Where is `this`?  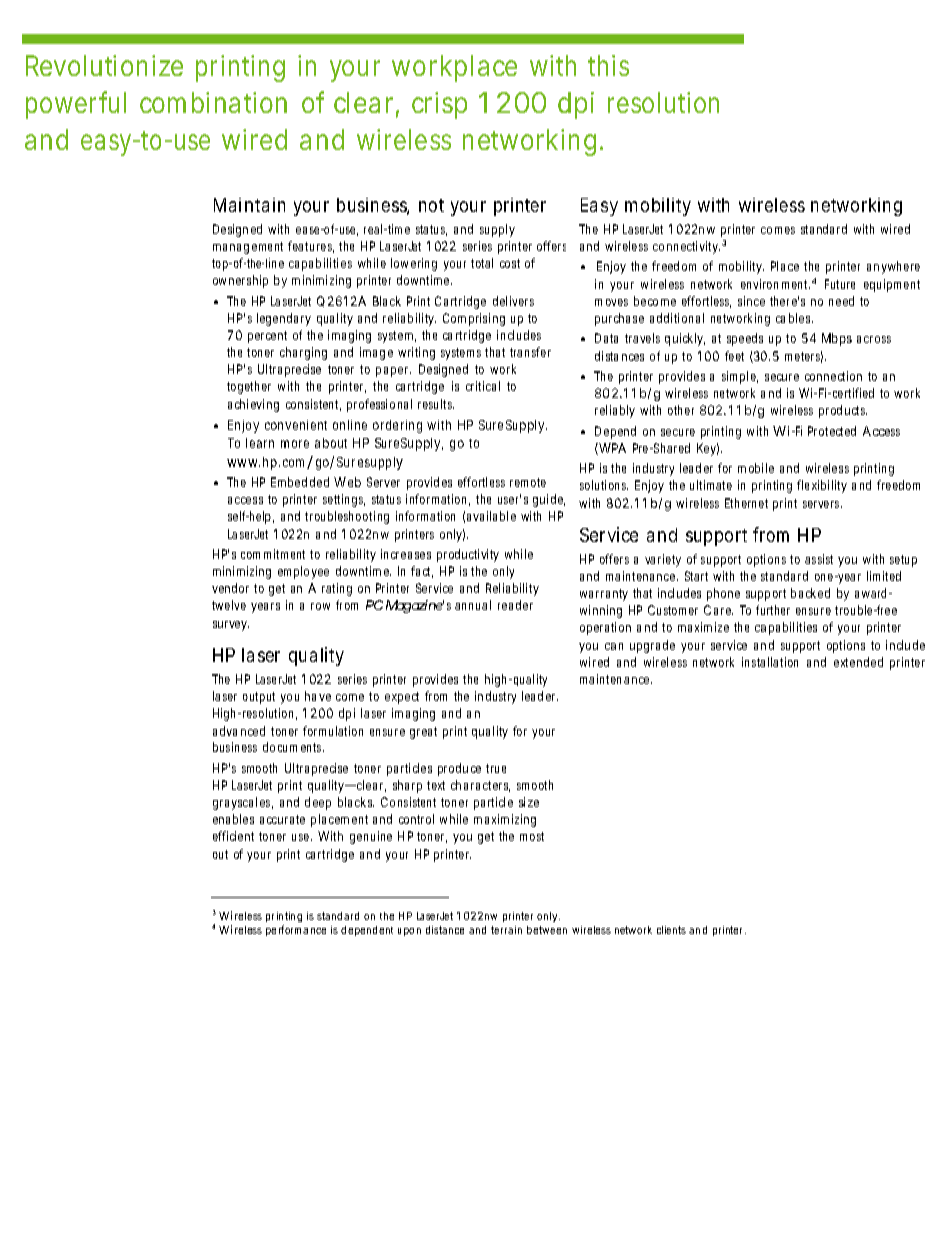
this is located at coordinates (608, 65).
